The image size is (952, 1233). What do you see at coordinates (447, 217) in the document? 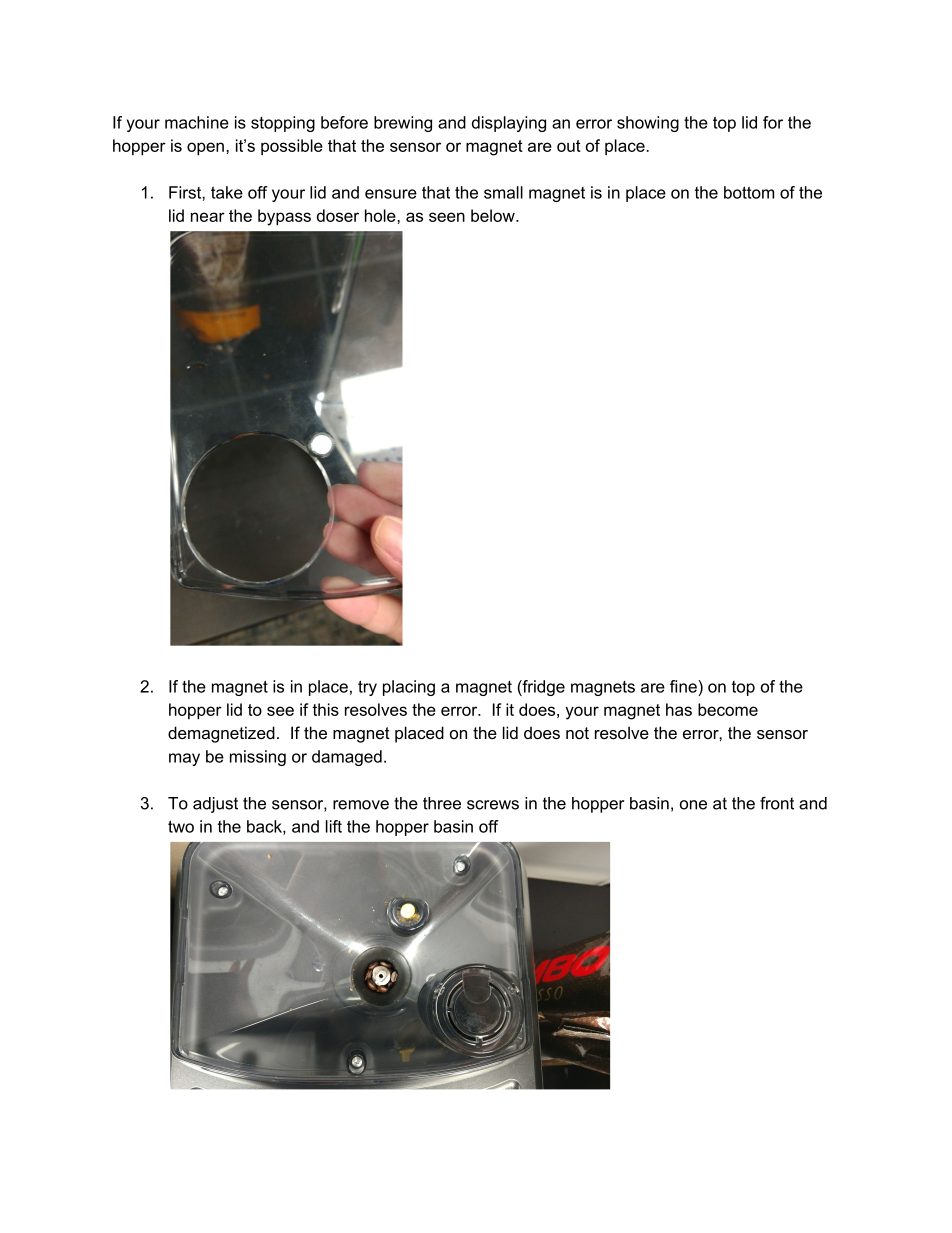
I see `seen` at bounding box center [447, 217].
